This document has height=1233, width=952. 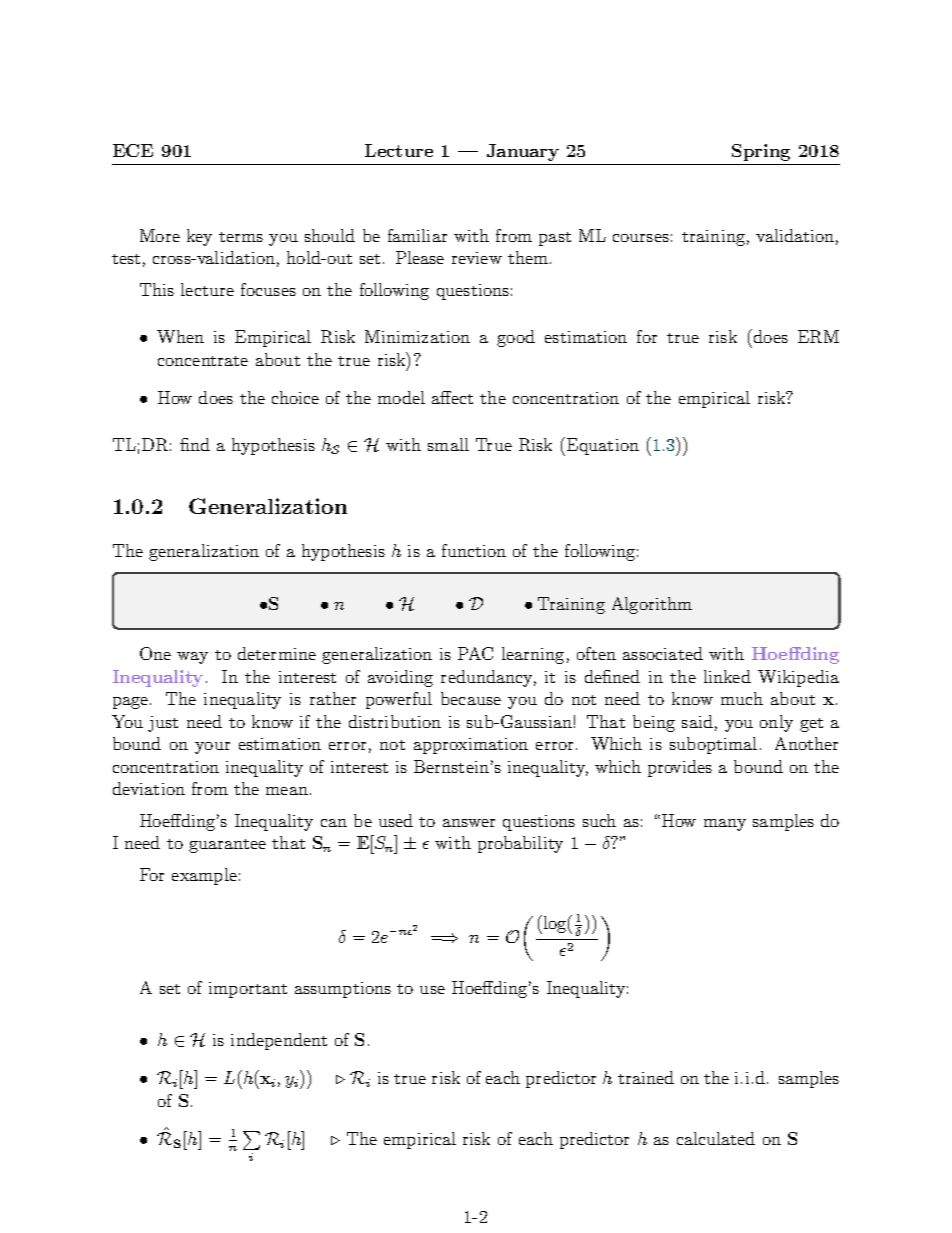 I want to click on trained, so click(x=646, y=1077).
